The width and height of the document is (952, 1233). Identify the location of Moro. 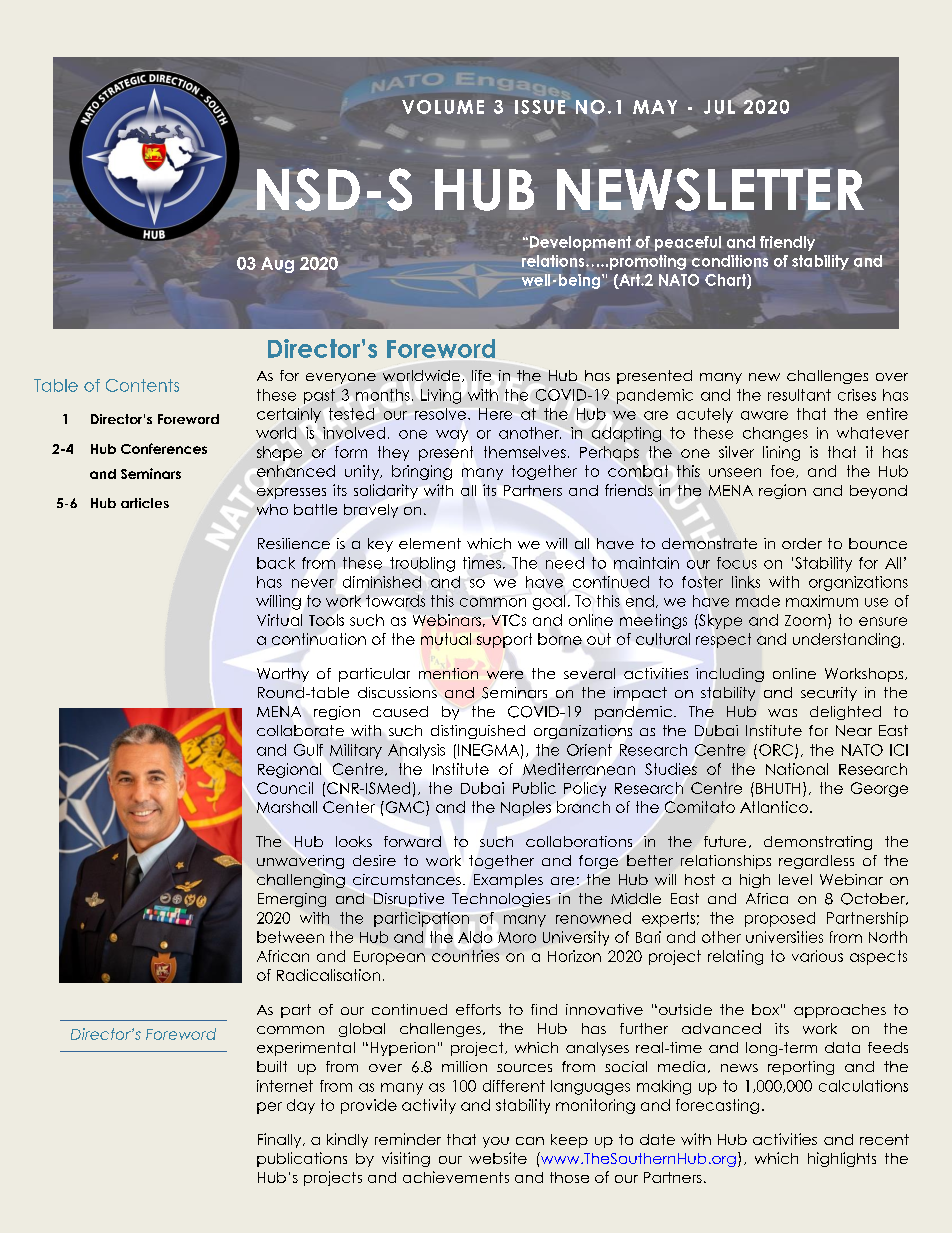
(517, 937).
